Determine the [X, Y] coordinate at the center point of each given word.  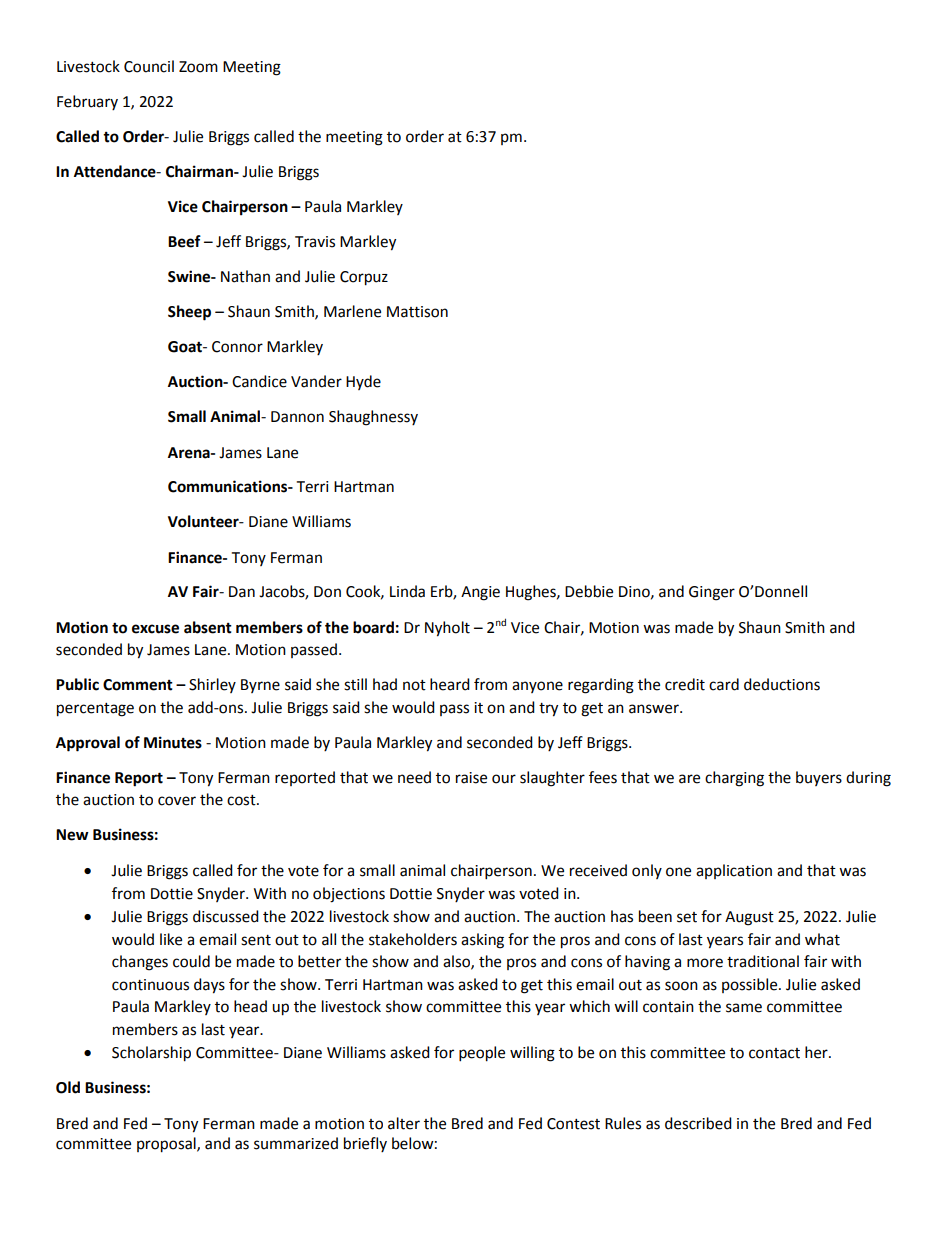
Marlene [352, 311]
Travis [315, 242]
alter [404, 1123]
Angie [480, 593]
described [698, 1123]
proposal [167, 1145]
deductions [782, 684]
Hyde [363, 382]
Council [149, 66]
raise [471, 778]
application [734, 871]
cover [177, 801]
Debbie [589, 591]
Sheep [189, 313]
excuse [155, 629]
